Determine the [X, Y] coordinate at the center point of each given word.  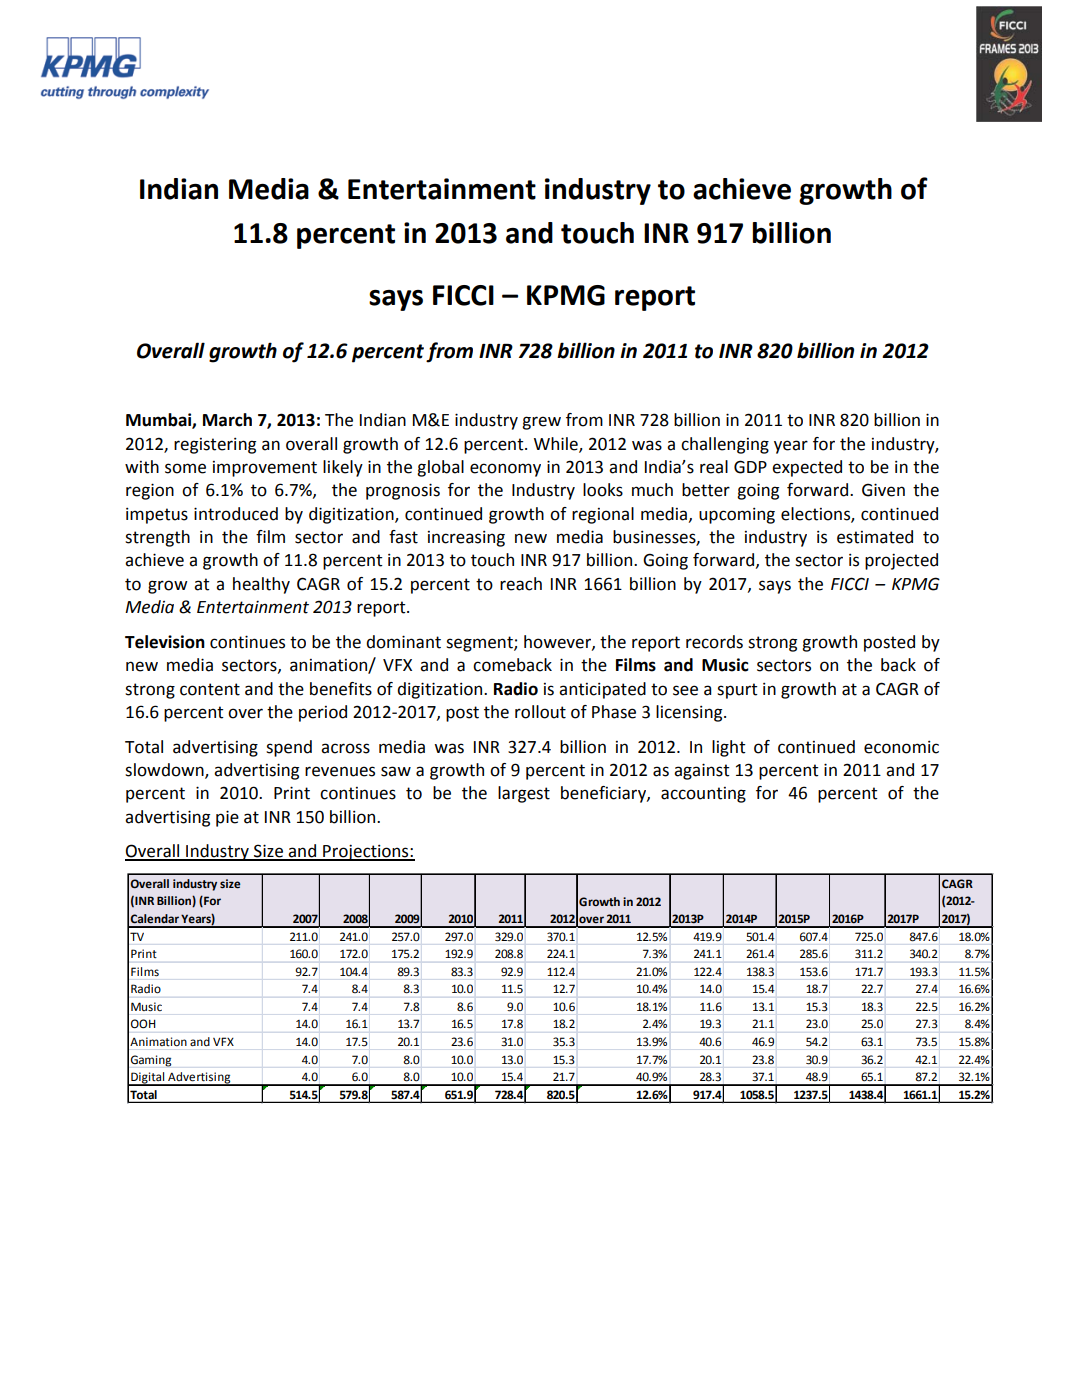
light [729, 748]
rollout [540, 712]
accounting [703, 795]
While [557, 444]
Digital [148, 1079]
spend [289, 748]
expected [807, 468]
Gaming [151, 1061]
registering [215, 446]
